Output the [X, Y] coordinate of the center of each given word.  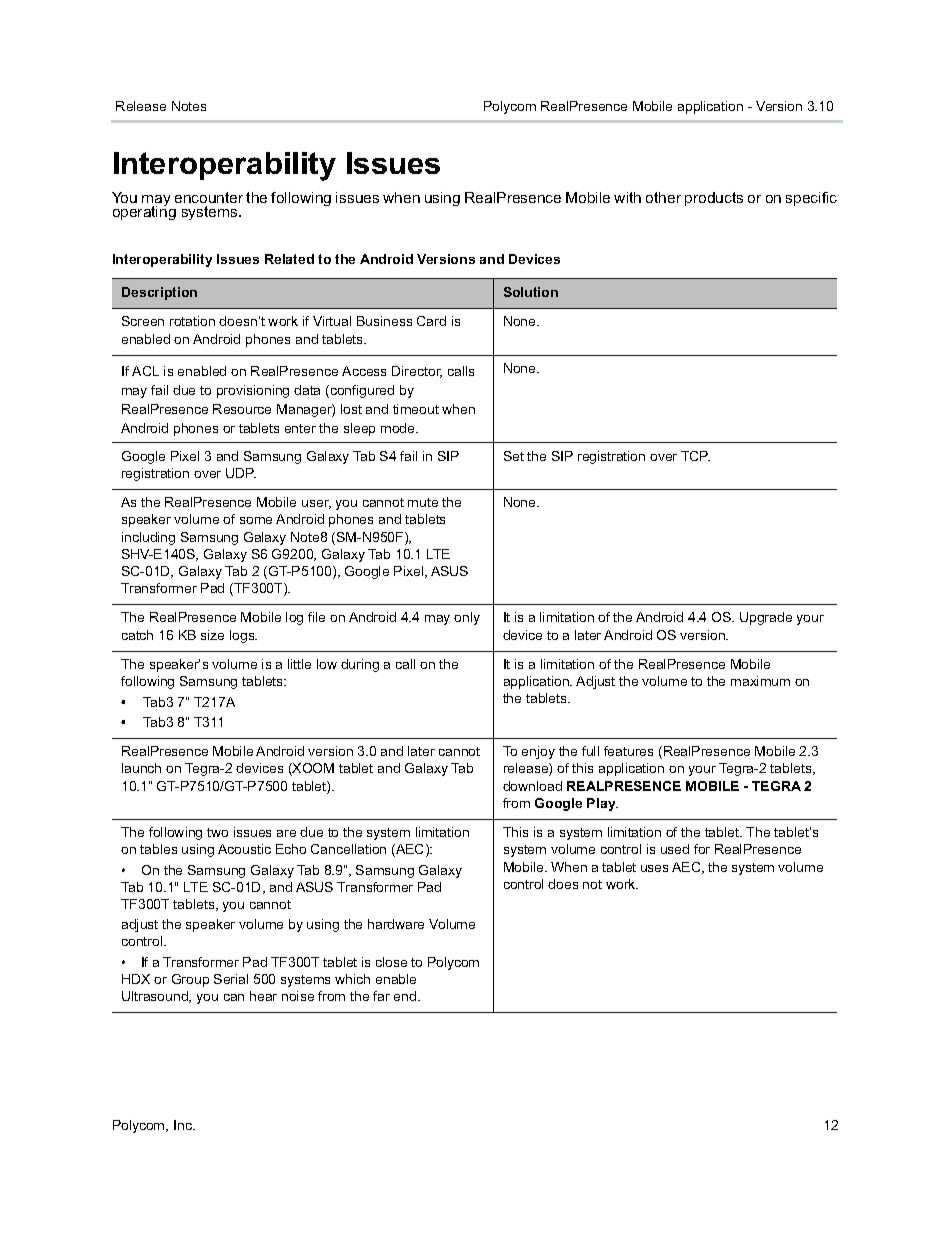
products [714, 199]
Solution [531, 292]
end [406, 996]
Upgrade [766, 618]
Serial [231, 979]
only [467, 618]
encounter [209, 197]
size [212, 635]
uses [654, 868]
